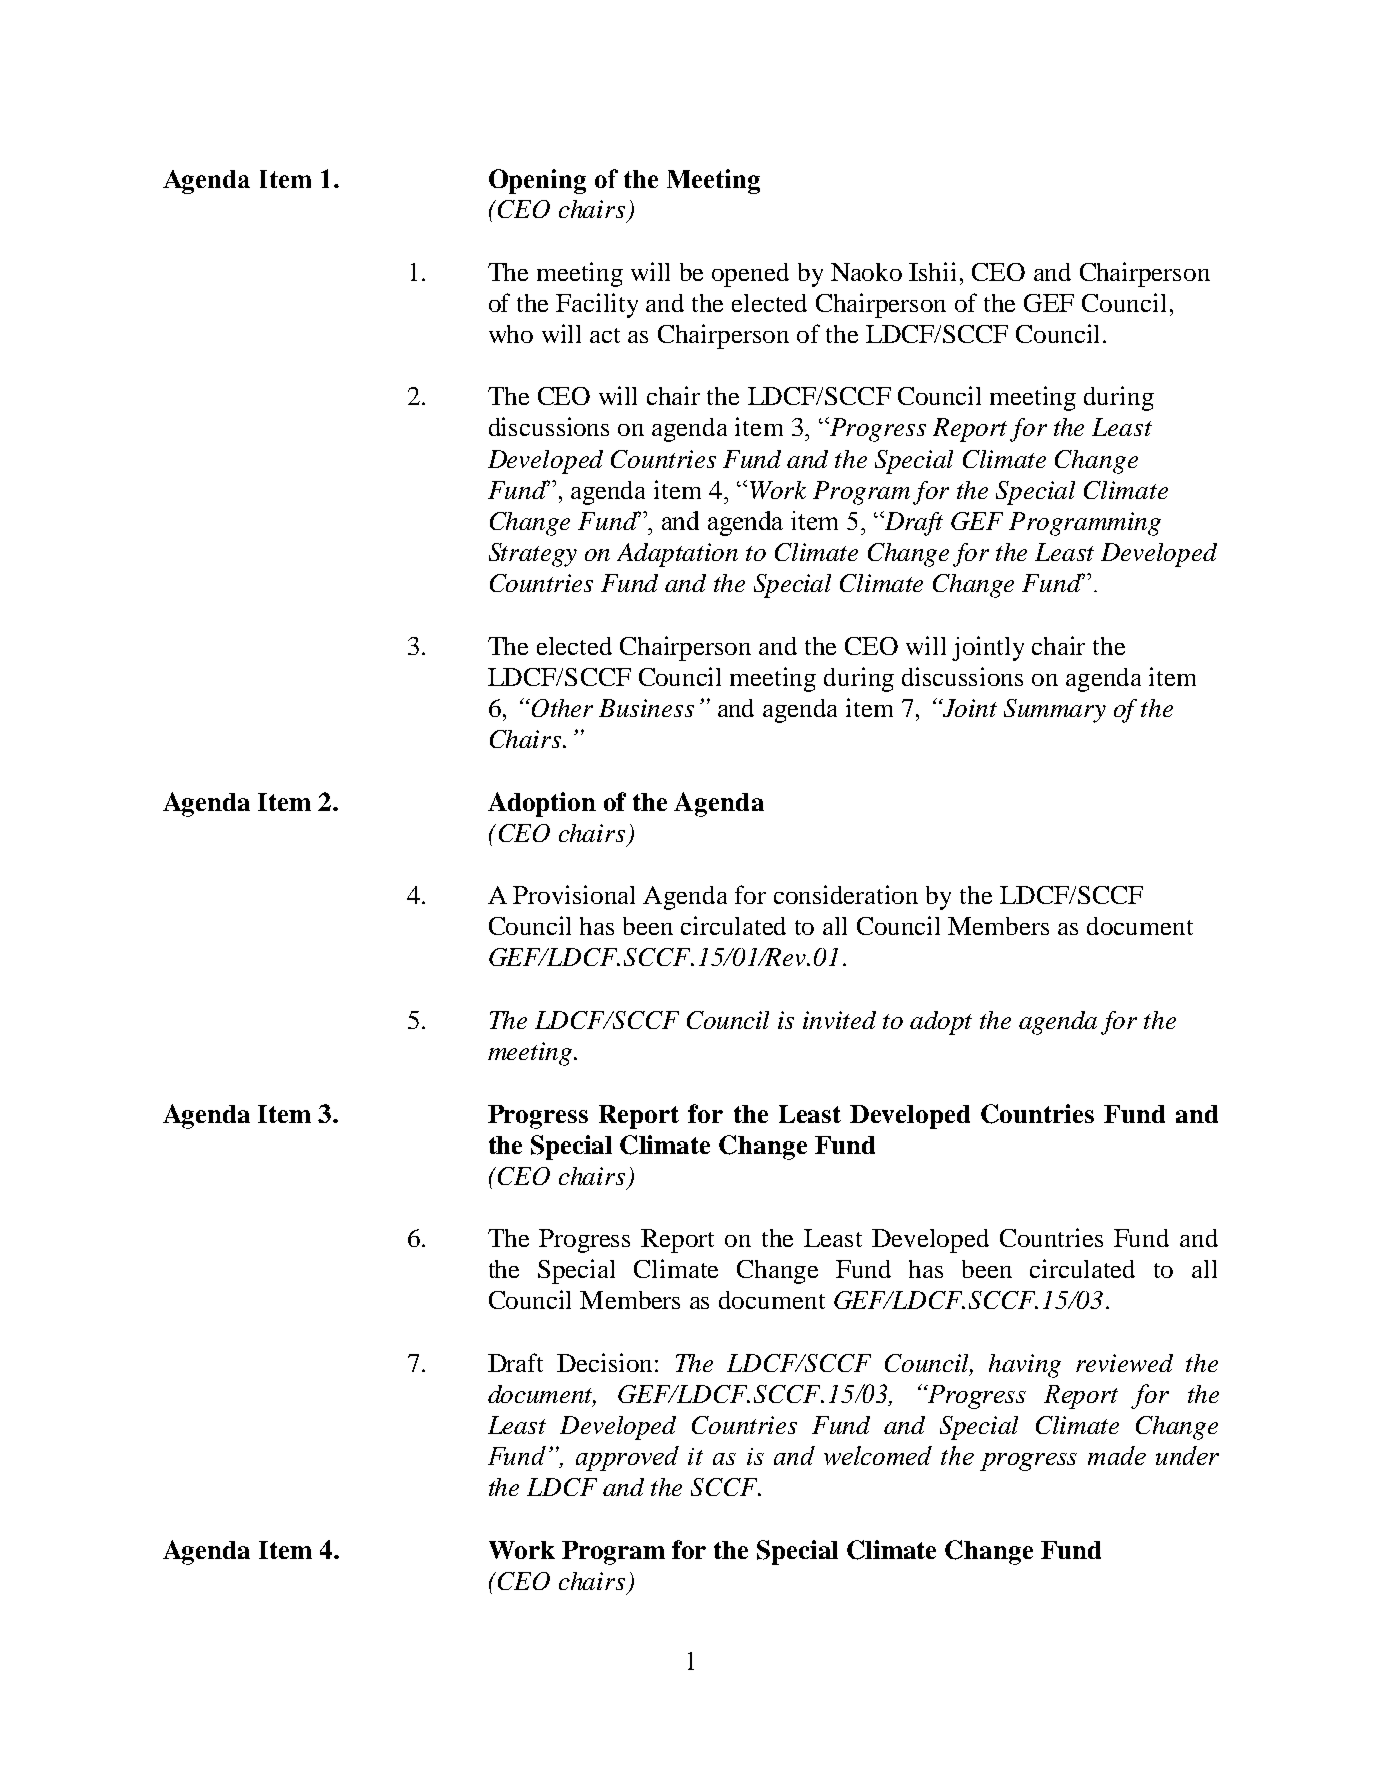 This screenshot has height=1789, width=1382. What do you see at coordinates (533, 555) in the screenshot?
I see `Strategy` at bounding box center [533, 555].
